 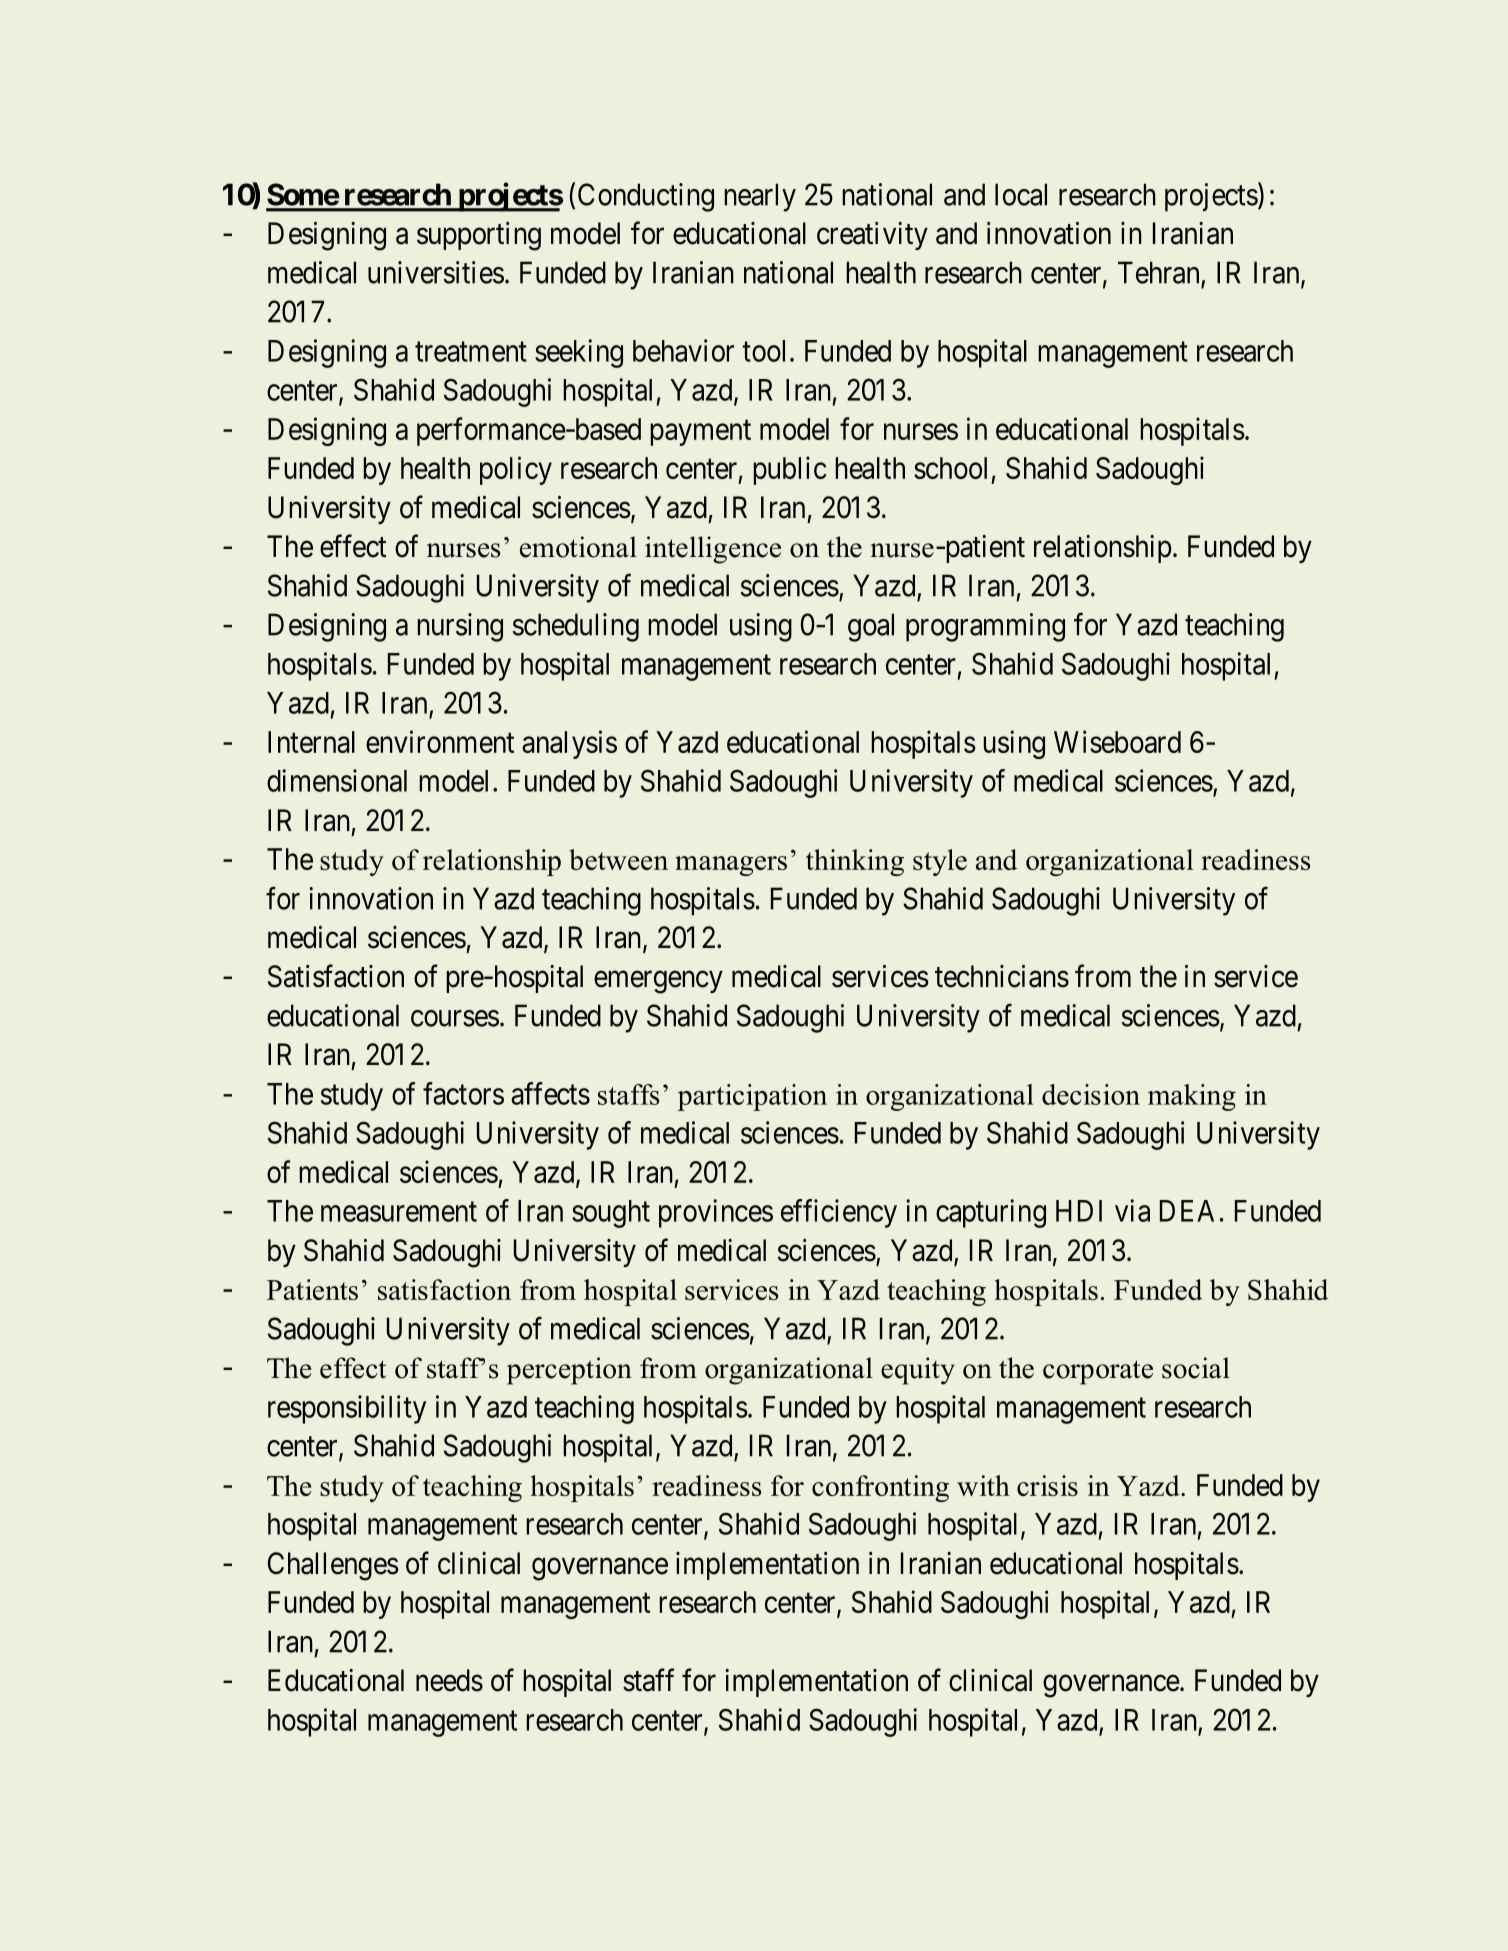 I want to click on environment, so click(x=440, y=741).
